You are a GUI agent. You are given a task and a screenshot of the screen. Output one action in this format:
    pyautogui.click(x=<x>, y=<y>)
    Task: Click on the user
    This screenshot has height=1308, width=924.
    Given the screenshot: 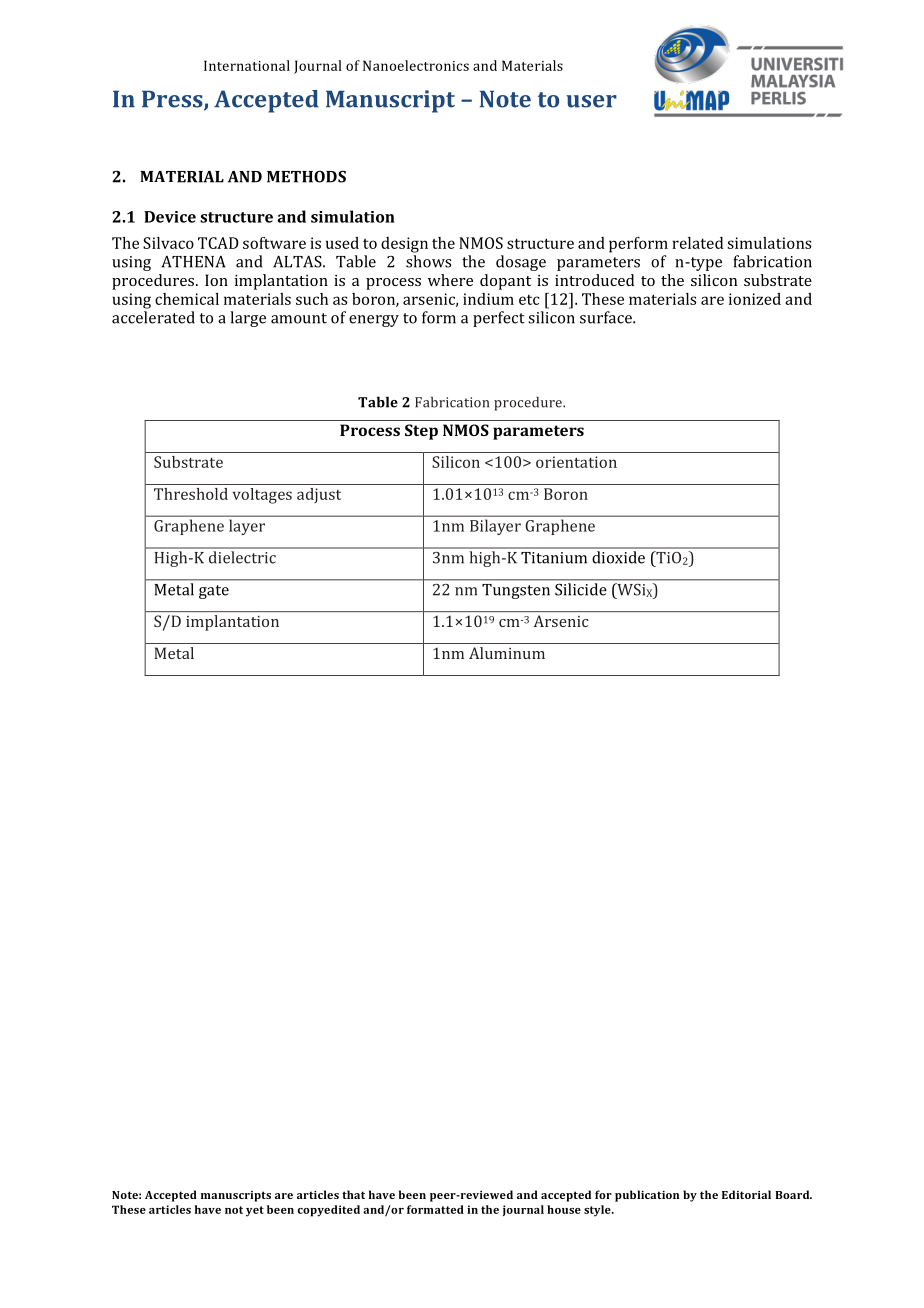 What is the action you would take?
    pyautogui.click(x=591, y=101)
